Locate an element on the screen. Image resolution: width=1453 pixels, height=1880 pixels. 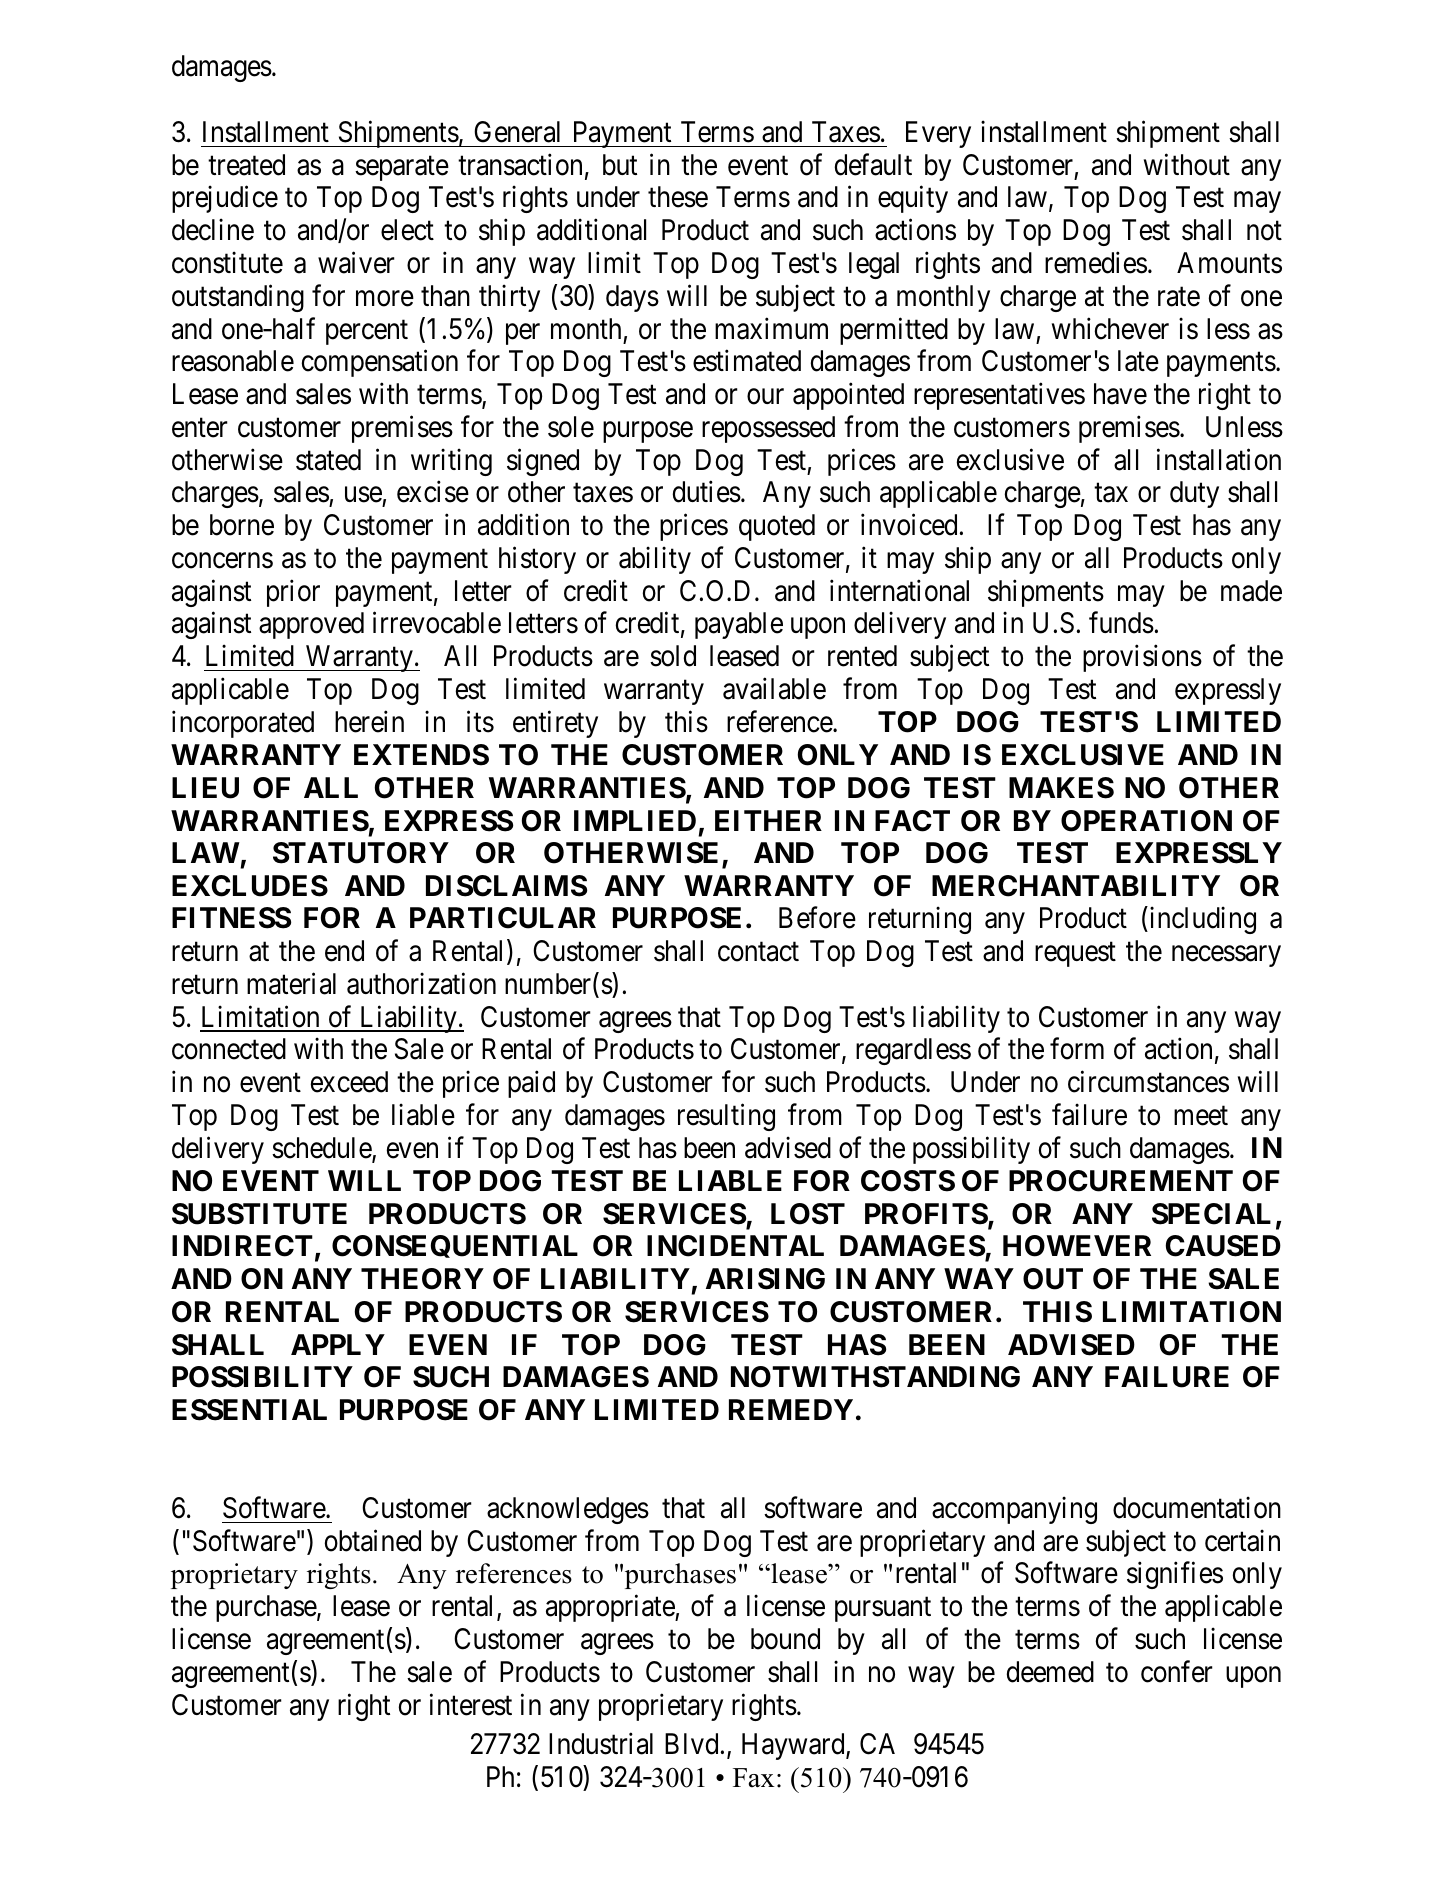
meet is located at coordinates (1201, 1116).
